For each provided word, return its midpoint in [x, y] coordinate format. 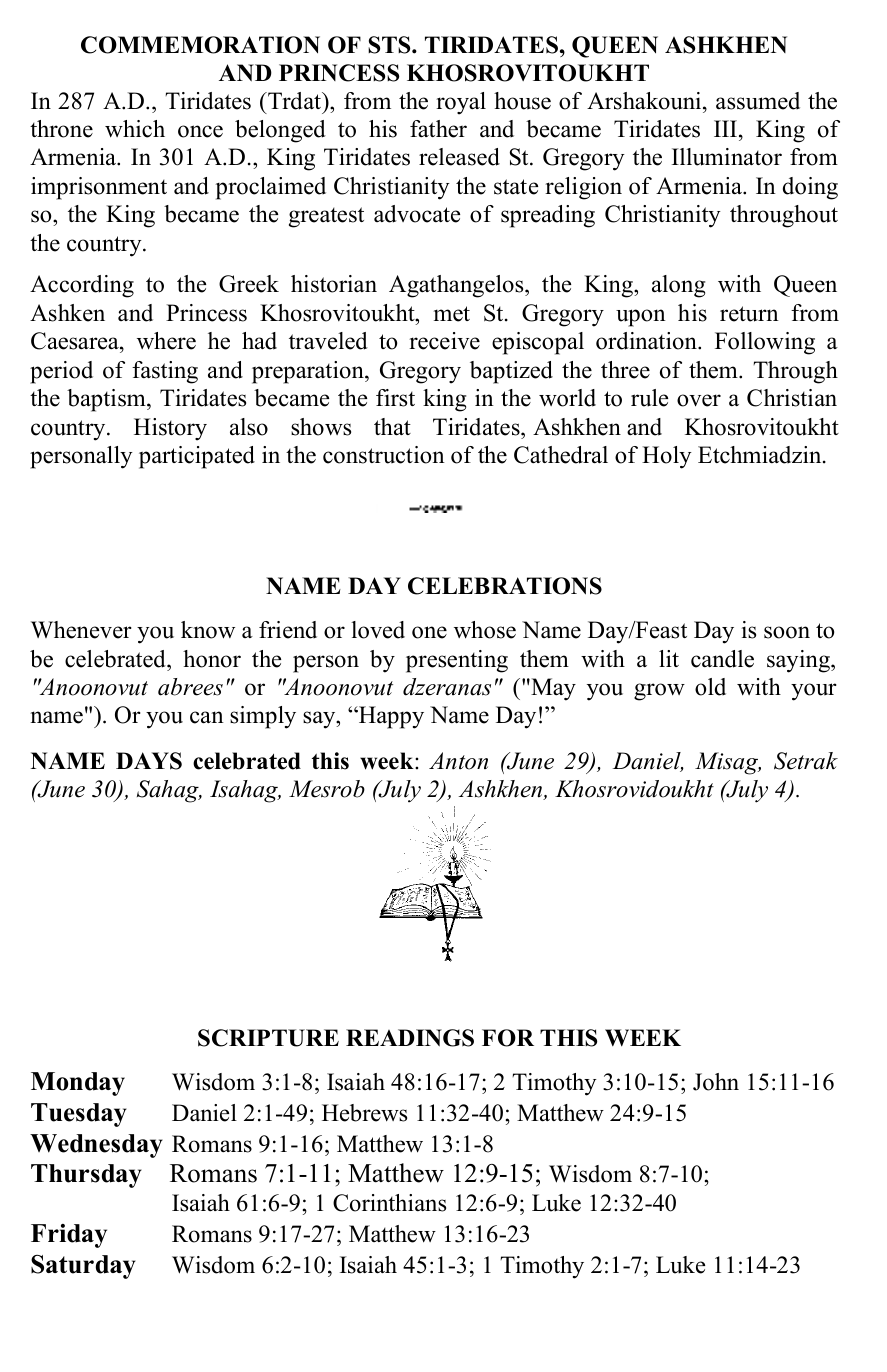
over [699, 400]
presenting [457, 661]
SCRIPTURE [268, 1038]
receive [444, 341]
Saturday [83, 1267]
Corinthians [389, 1203]
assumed [758, 101]
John [716, 1082]
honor [212, 659]
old [710, 687]
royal [461, 103]
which [135, 129]
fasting [165, 372]
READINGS [410, 1038]
